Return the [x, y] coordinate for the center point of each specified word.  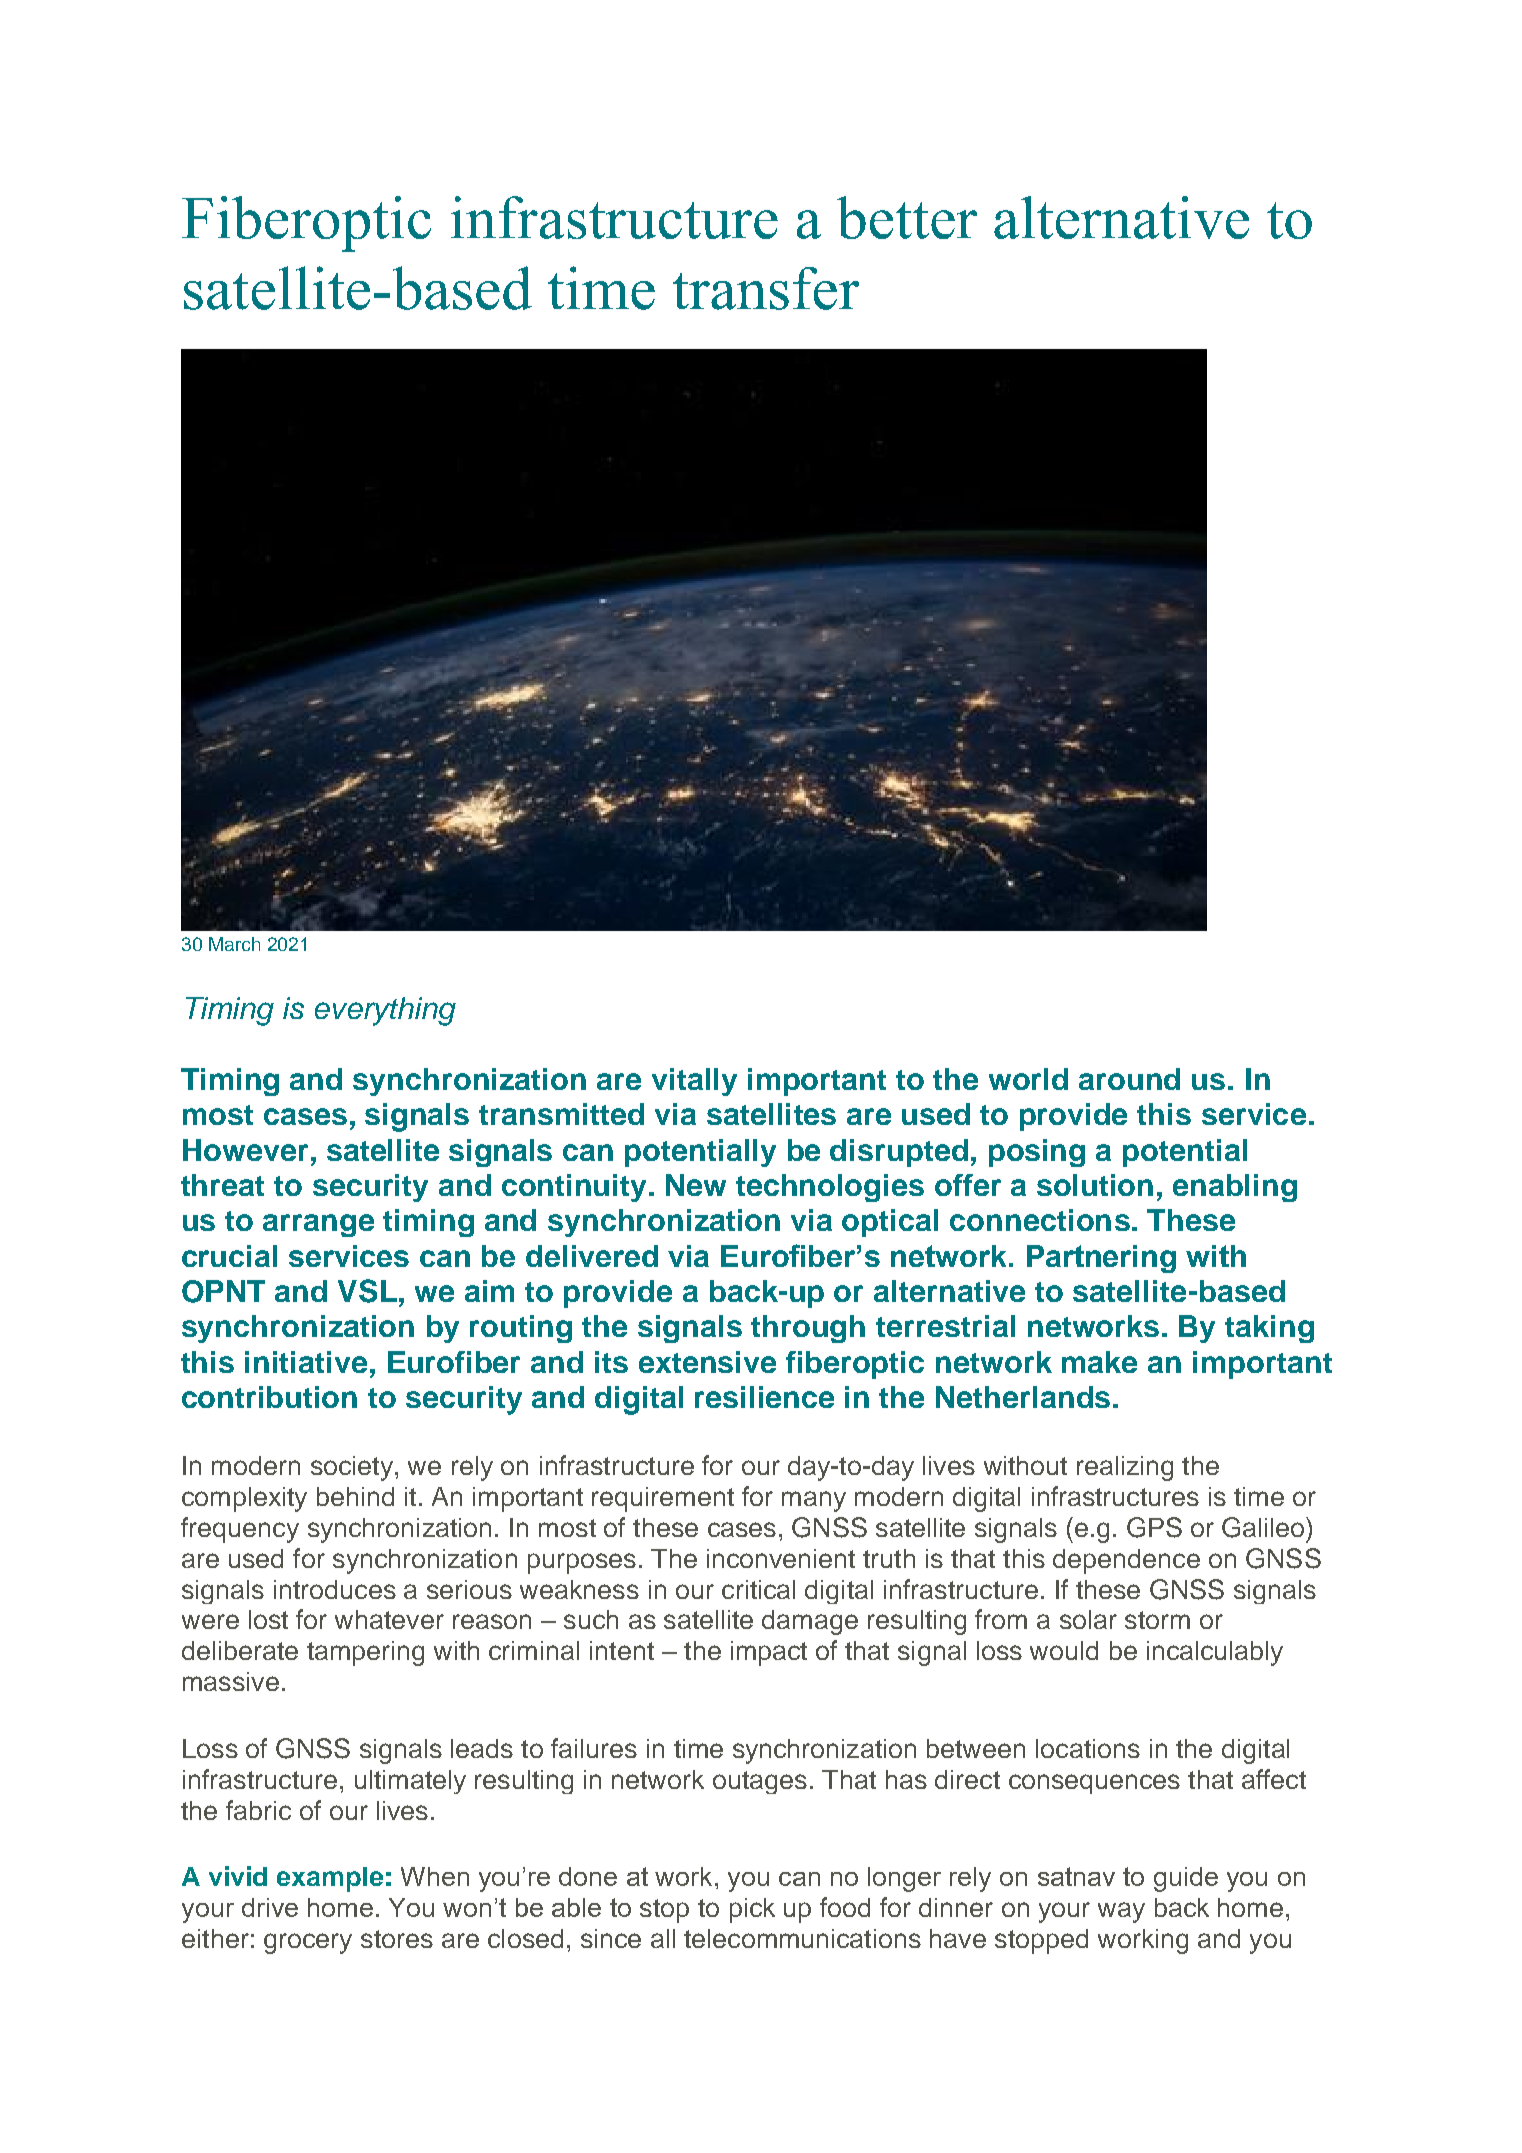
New [696, 1185]
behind [355, 1496]
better [907, 217]
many [814, 1501]
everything [385, 1011]
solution [1095, 1185]
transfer [766, 288]
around [1129, 1079]
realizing [1125, 1468]
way [1121, 1912]
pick [752, 1910]
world [1028, 1079]
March [234, 944]
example [330, 1879]
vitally [694, 1082]
